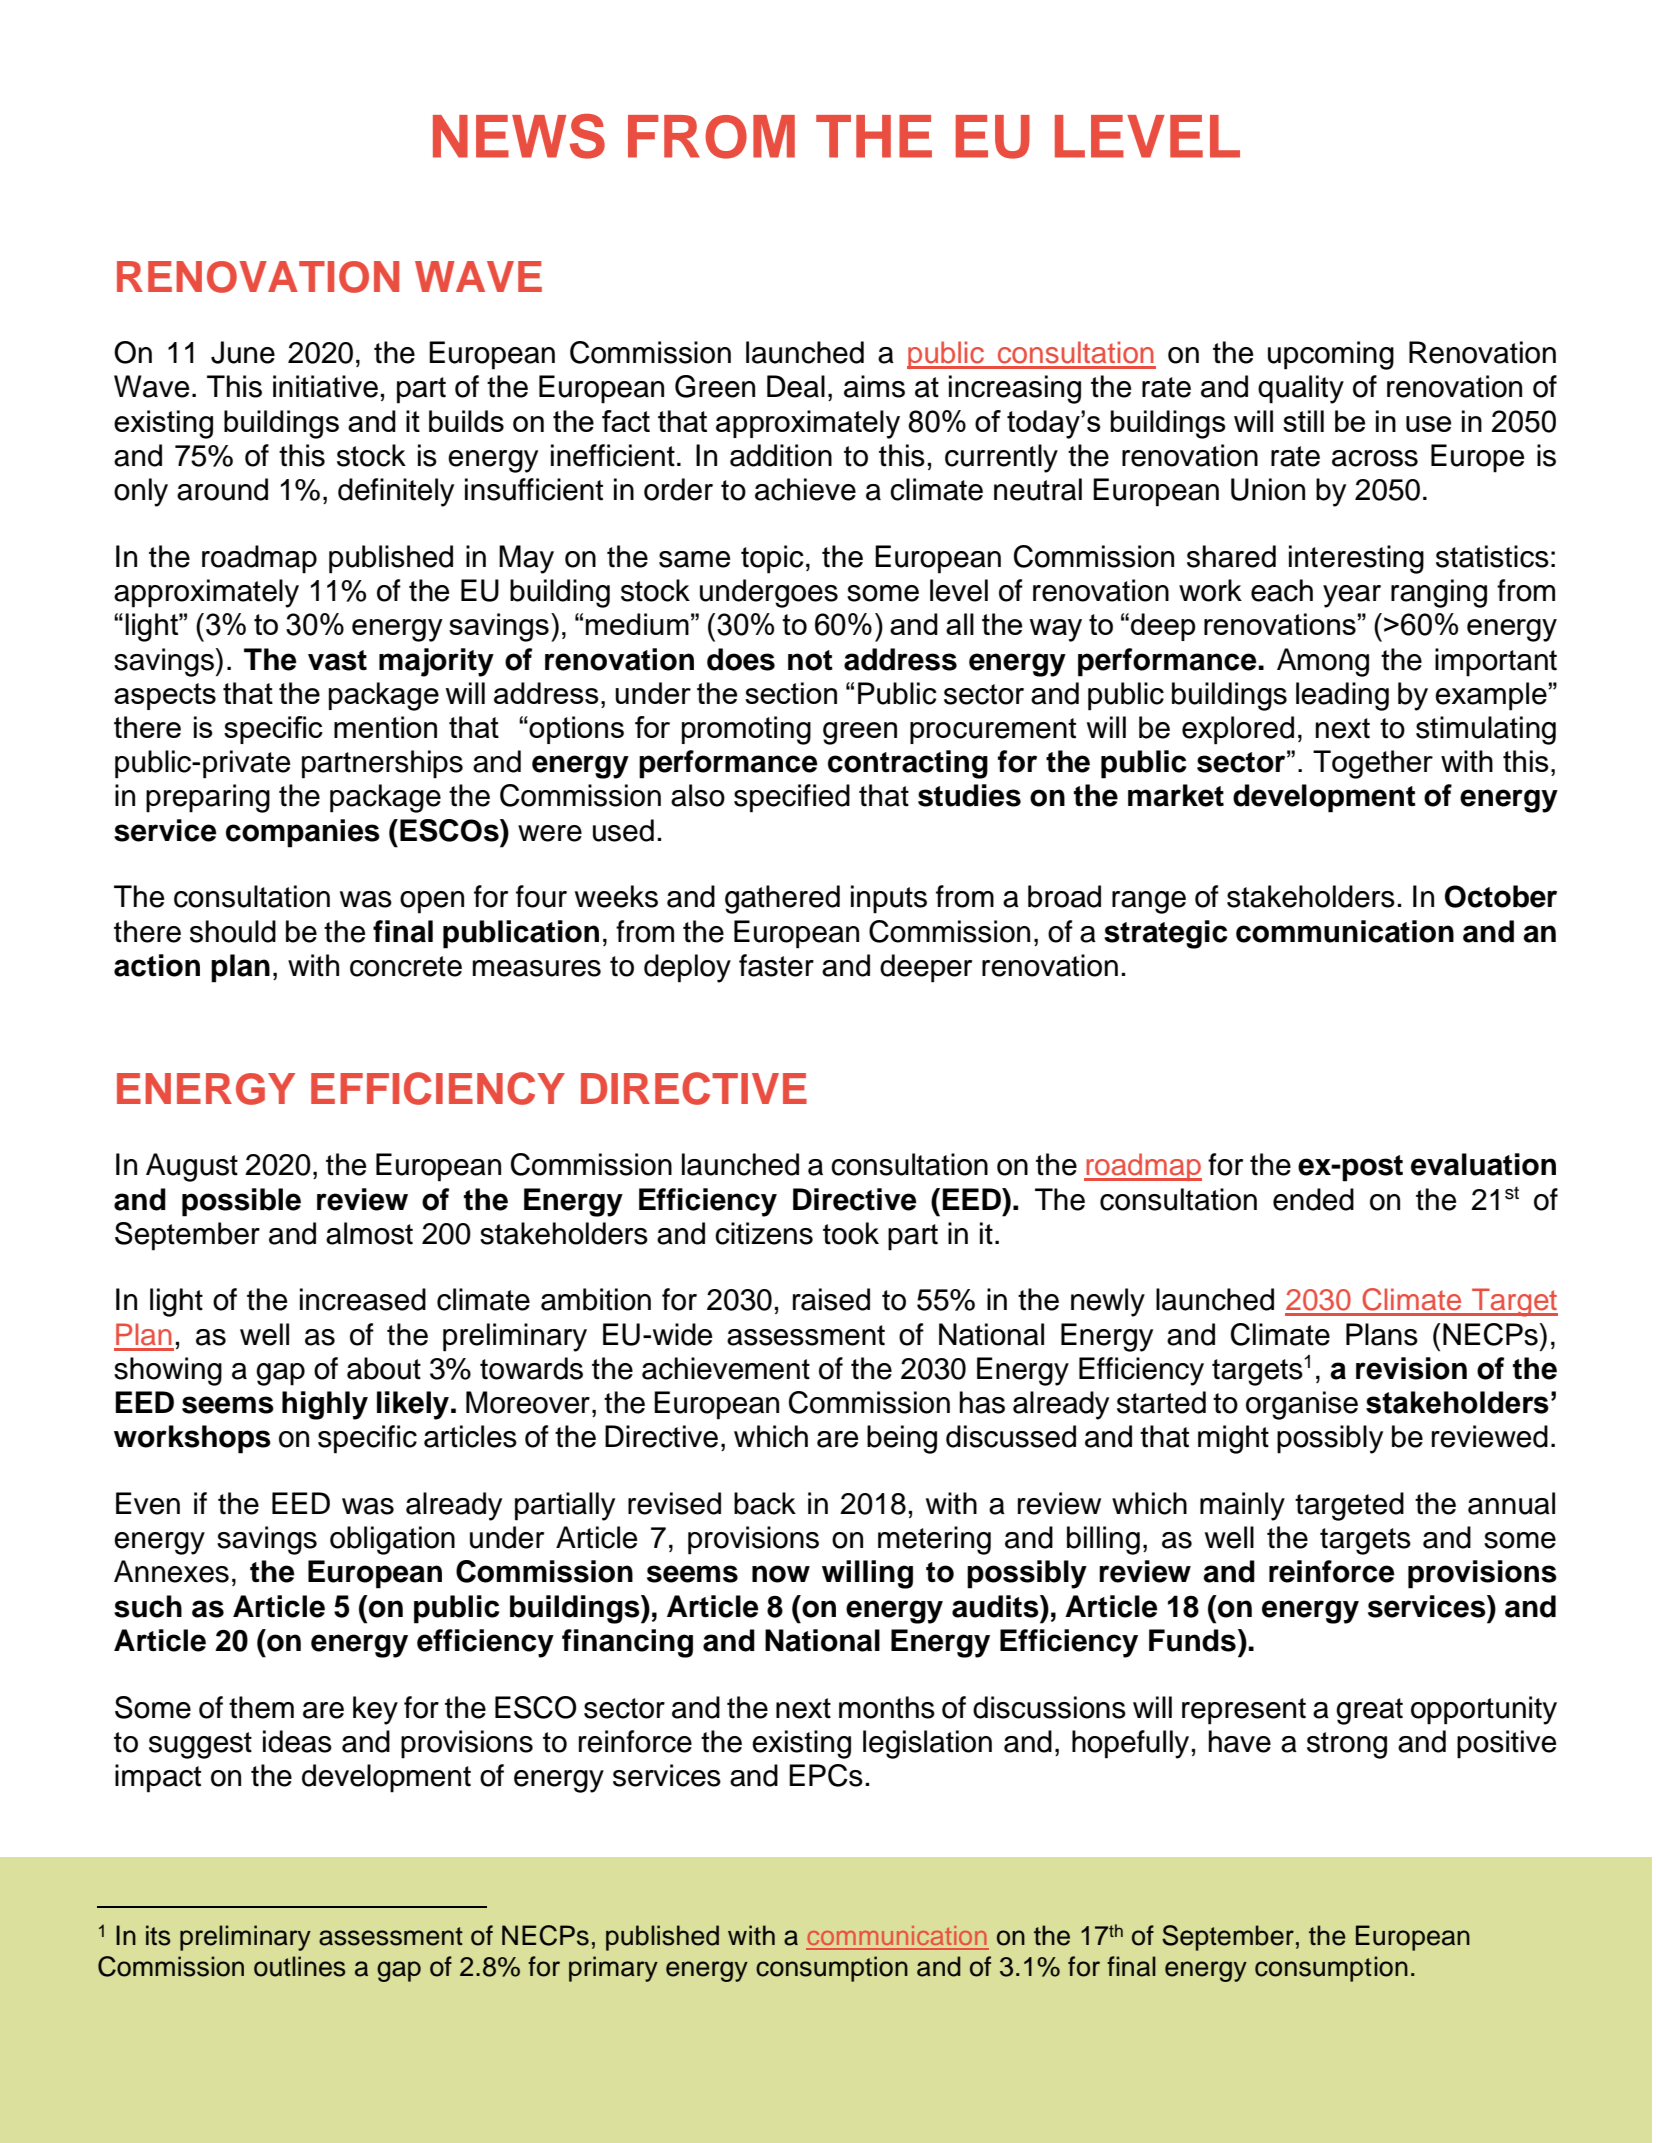 The width and height of the screenshot is (1656, 2143). What do you see at coordinates (776, 965) in the screenshot?
I see `faster` at bounding box center [776, 965].
